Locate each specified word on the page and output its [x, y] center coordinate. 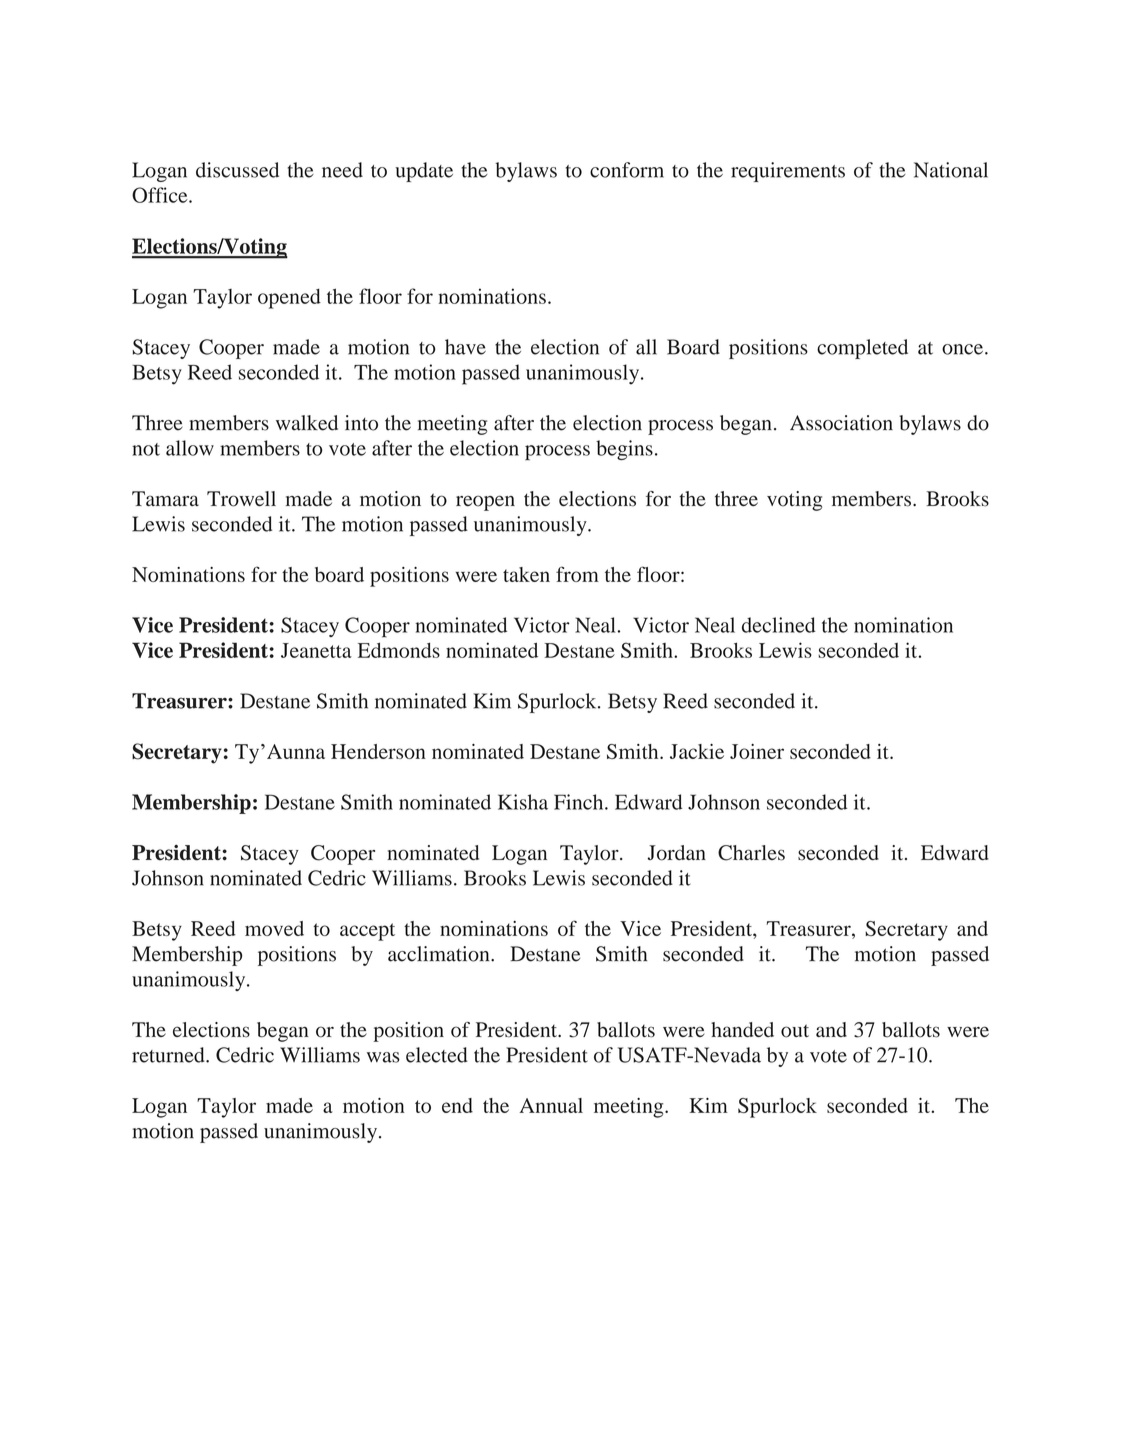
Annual [551, 1105]
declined [779, 625]
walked [307, 423]
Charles [751, 853]
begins [624, 450]
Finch [580, 802]
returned [169, 1055]
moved [274, 928]
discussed [237, 170]
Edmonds [399, 650]
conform [627, 170]
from [577, 574]
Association [841, 423]
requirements [788, 172]
